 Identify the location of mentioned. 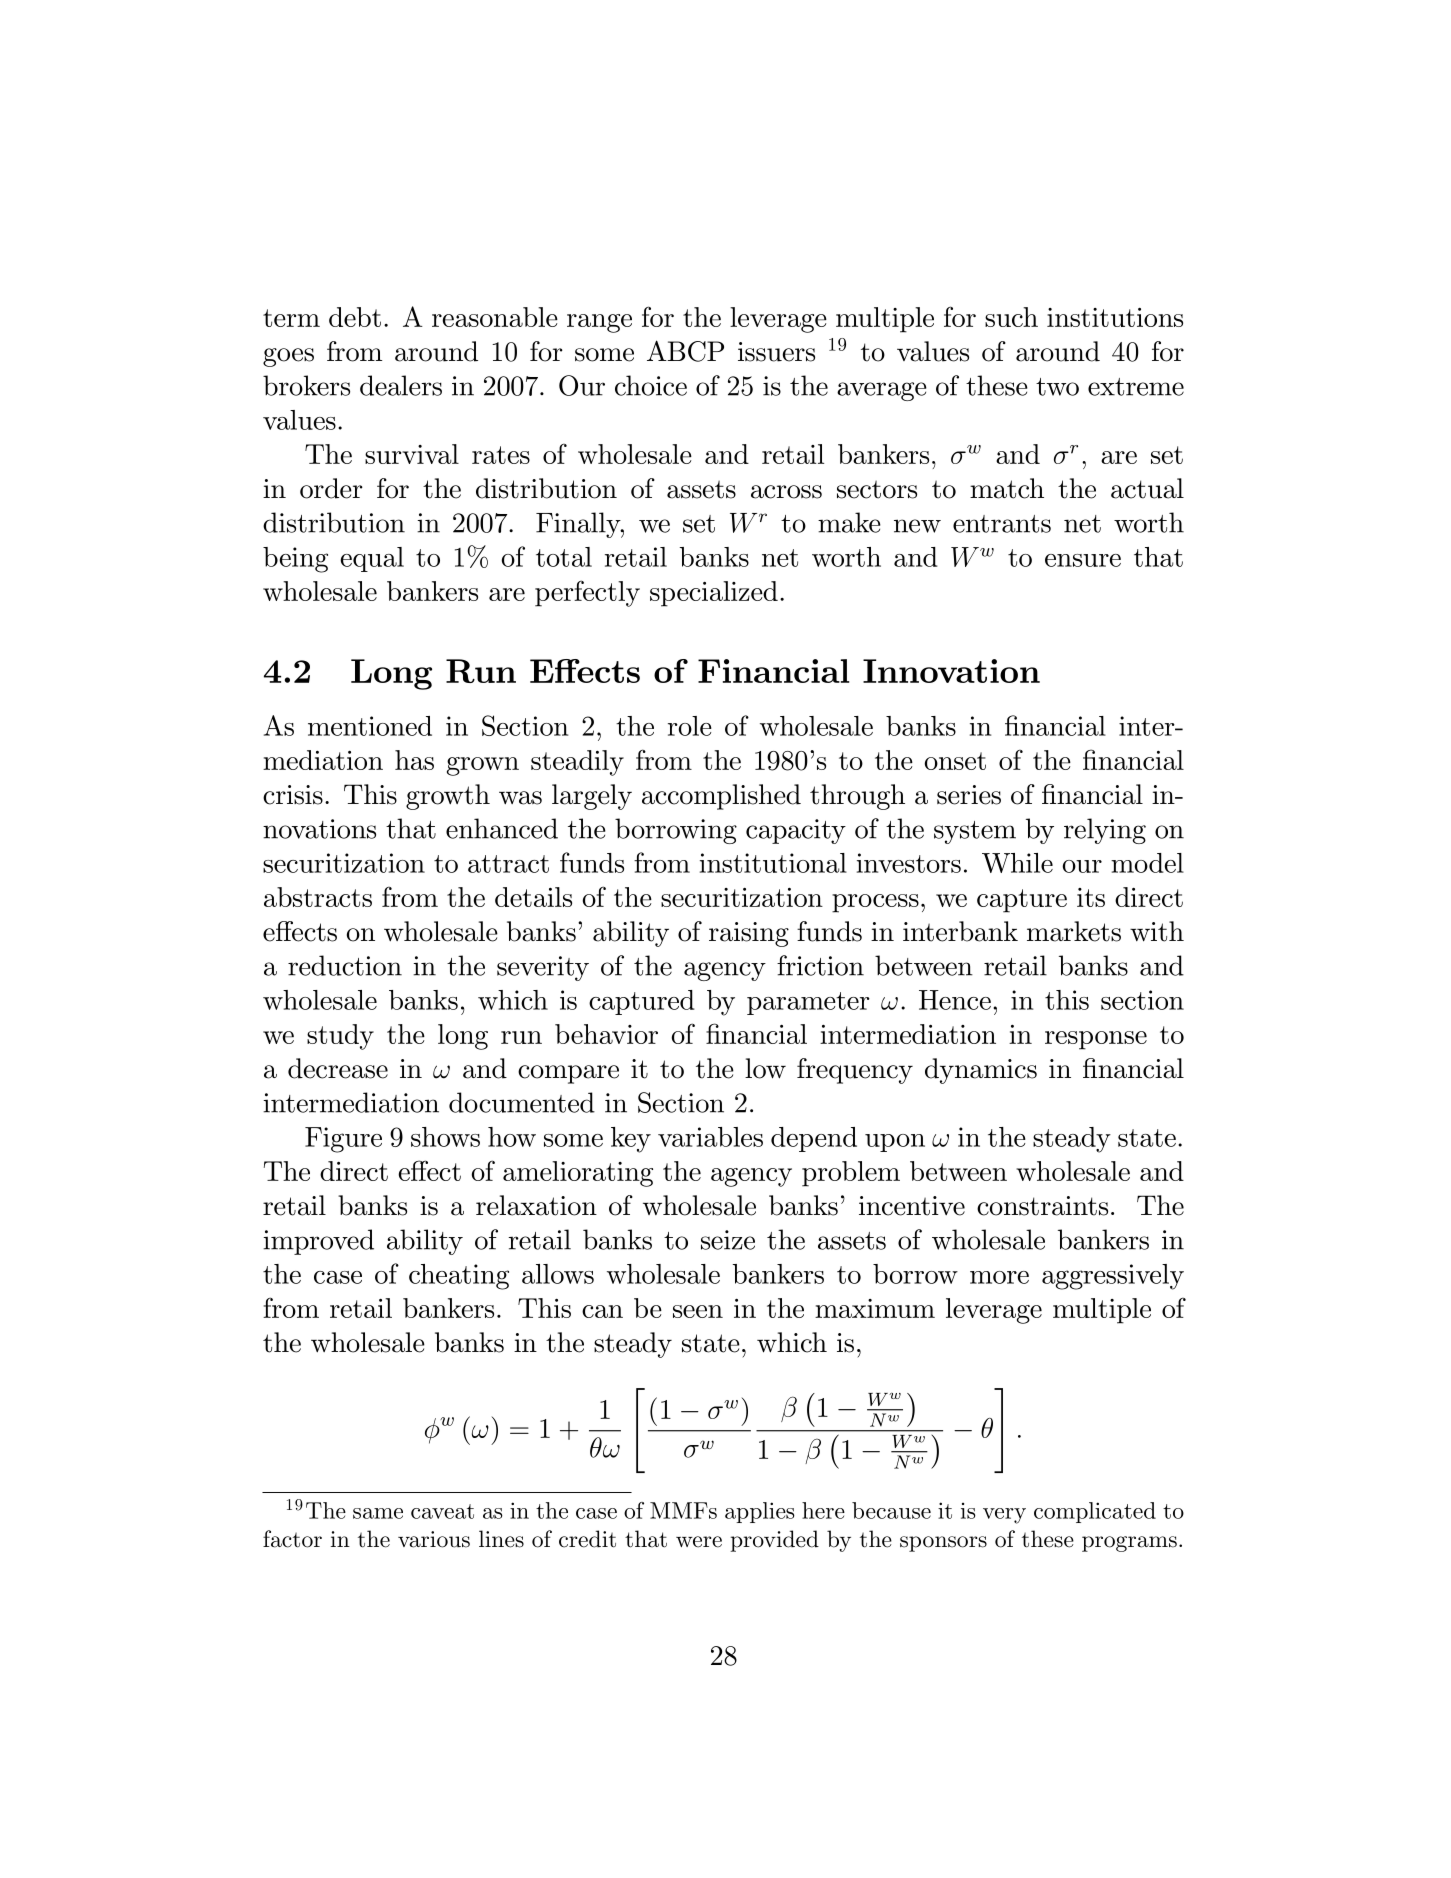
(370, 726).
